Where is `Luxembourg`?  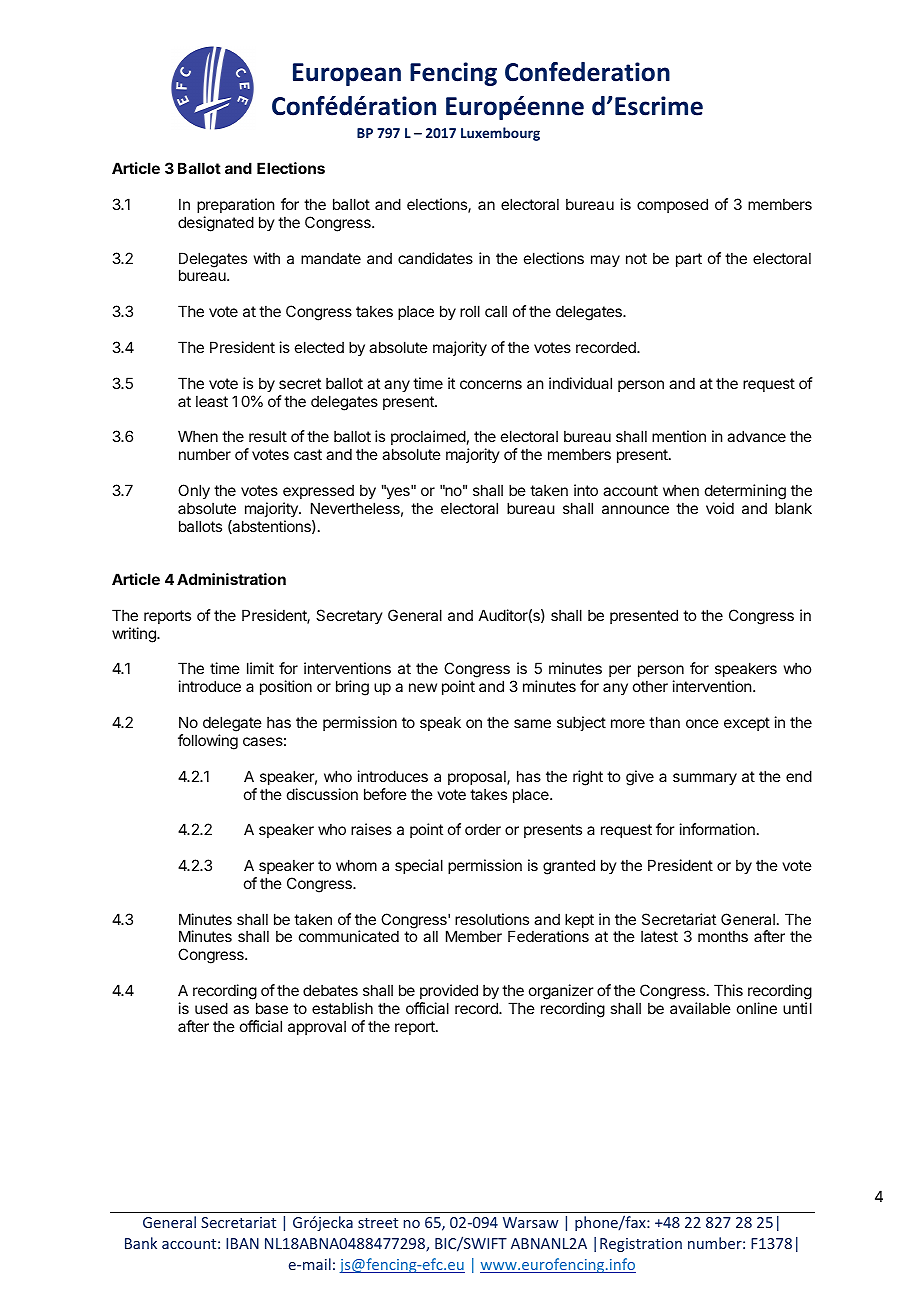 Luxembourg is located at coordinates (500, 134).
